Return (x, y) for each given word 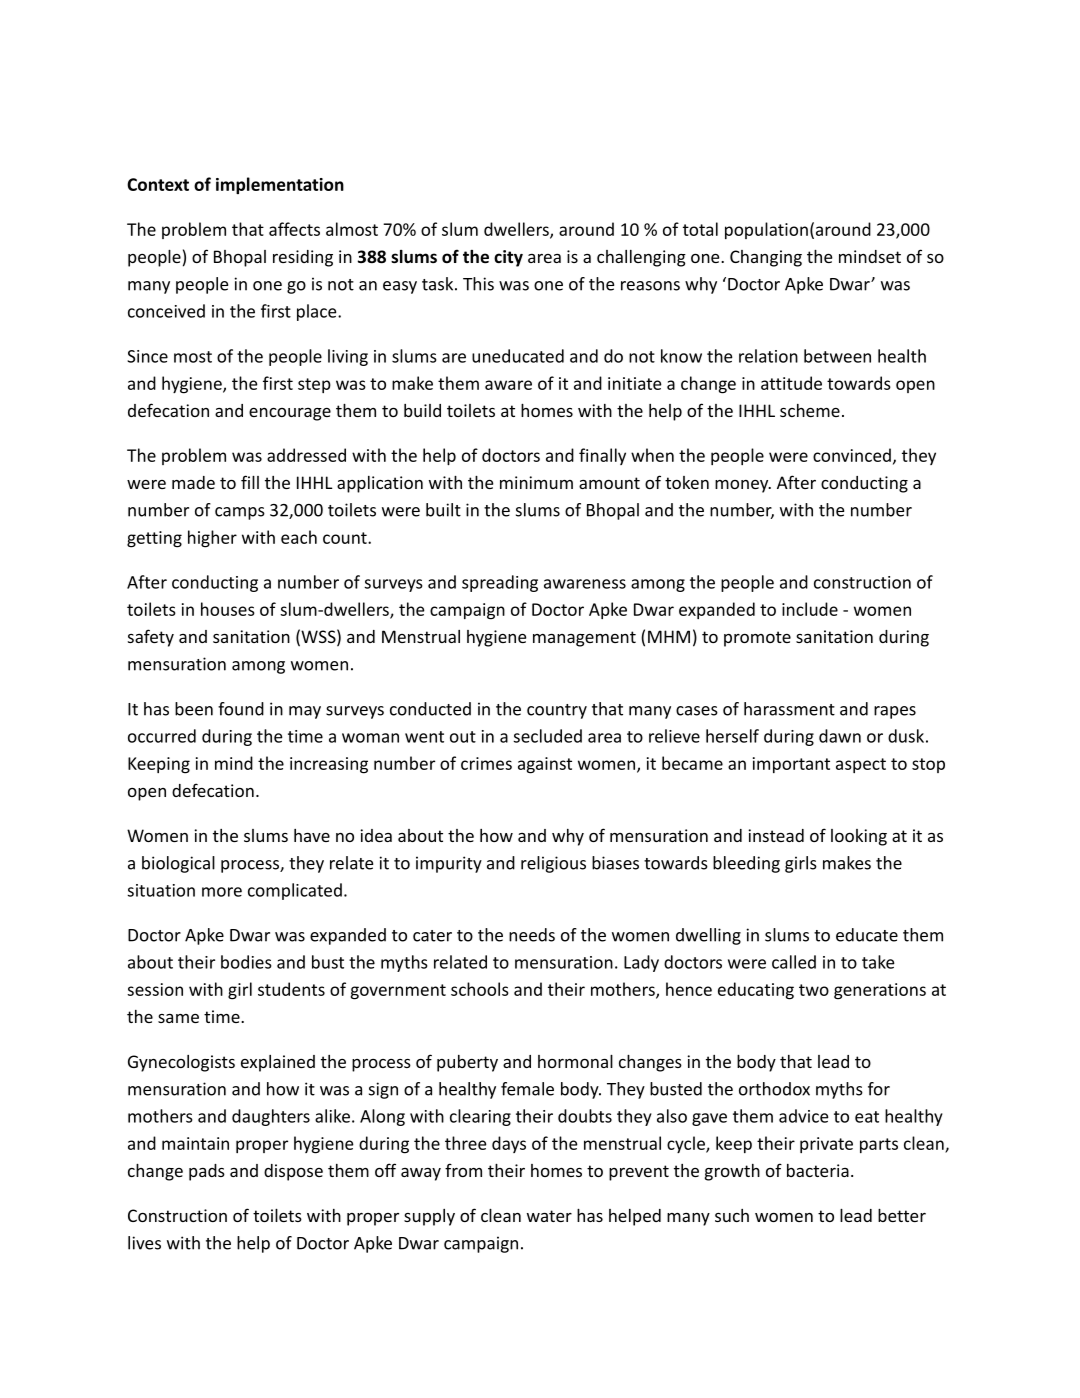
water (549, 1216)
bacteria (818, 1170)
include (810, 609)
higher (212, 539)
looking (859, 837)
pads (207, 1172)
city (508, 258)
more (222, 892)
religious (553, 864)
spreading (500, 583)
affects (294, 229)
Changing (766, 258)
